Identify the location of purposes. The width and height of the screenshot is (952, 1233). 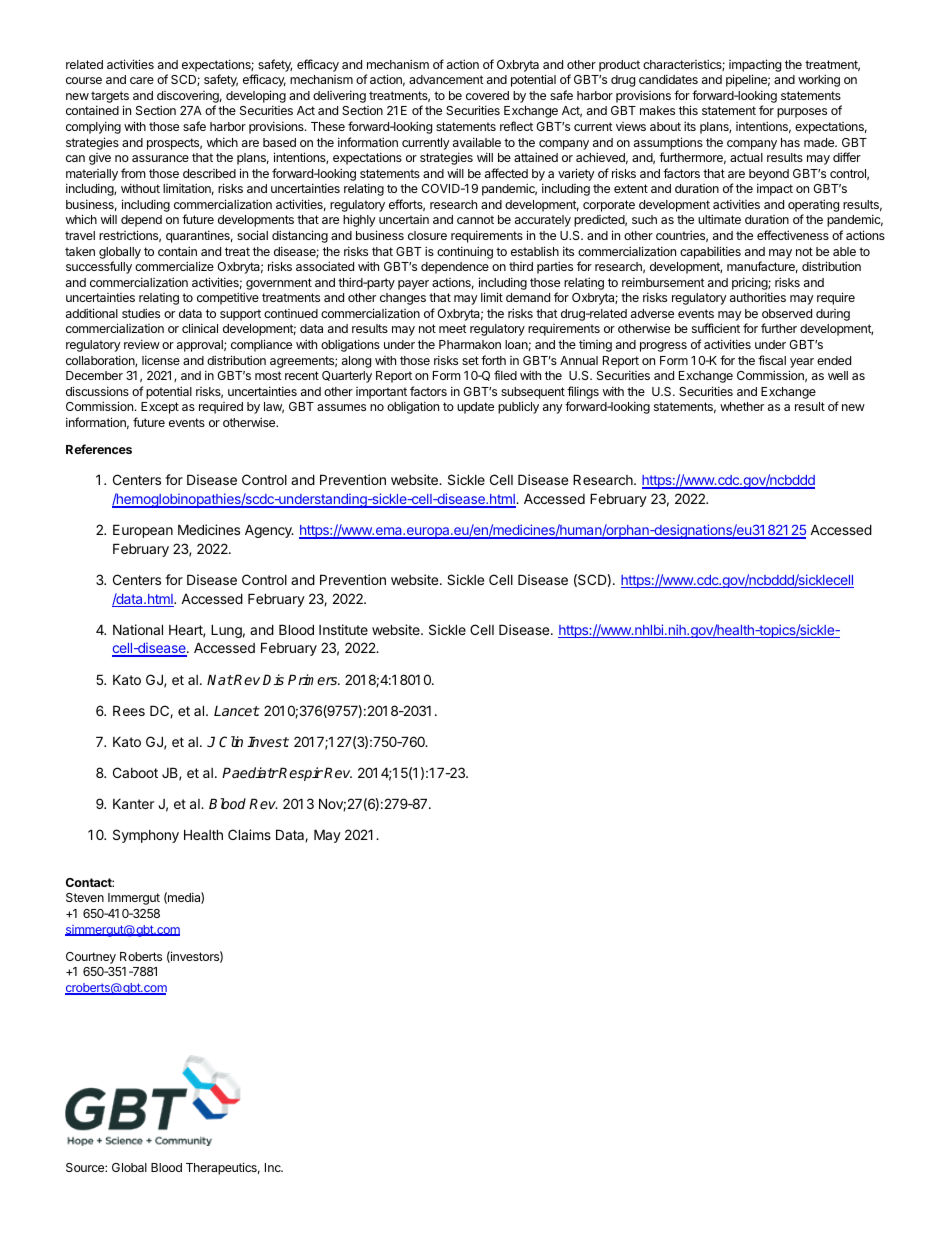
(802, 113).
